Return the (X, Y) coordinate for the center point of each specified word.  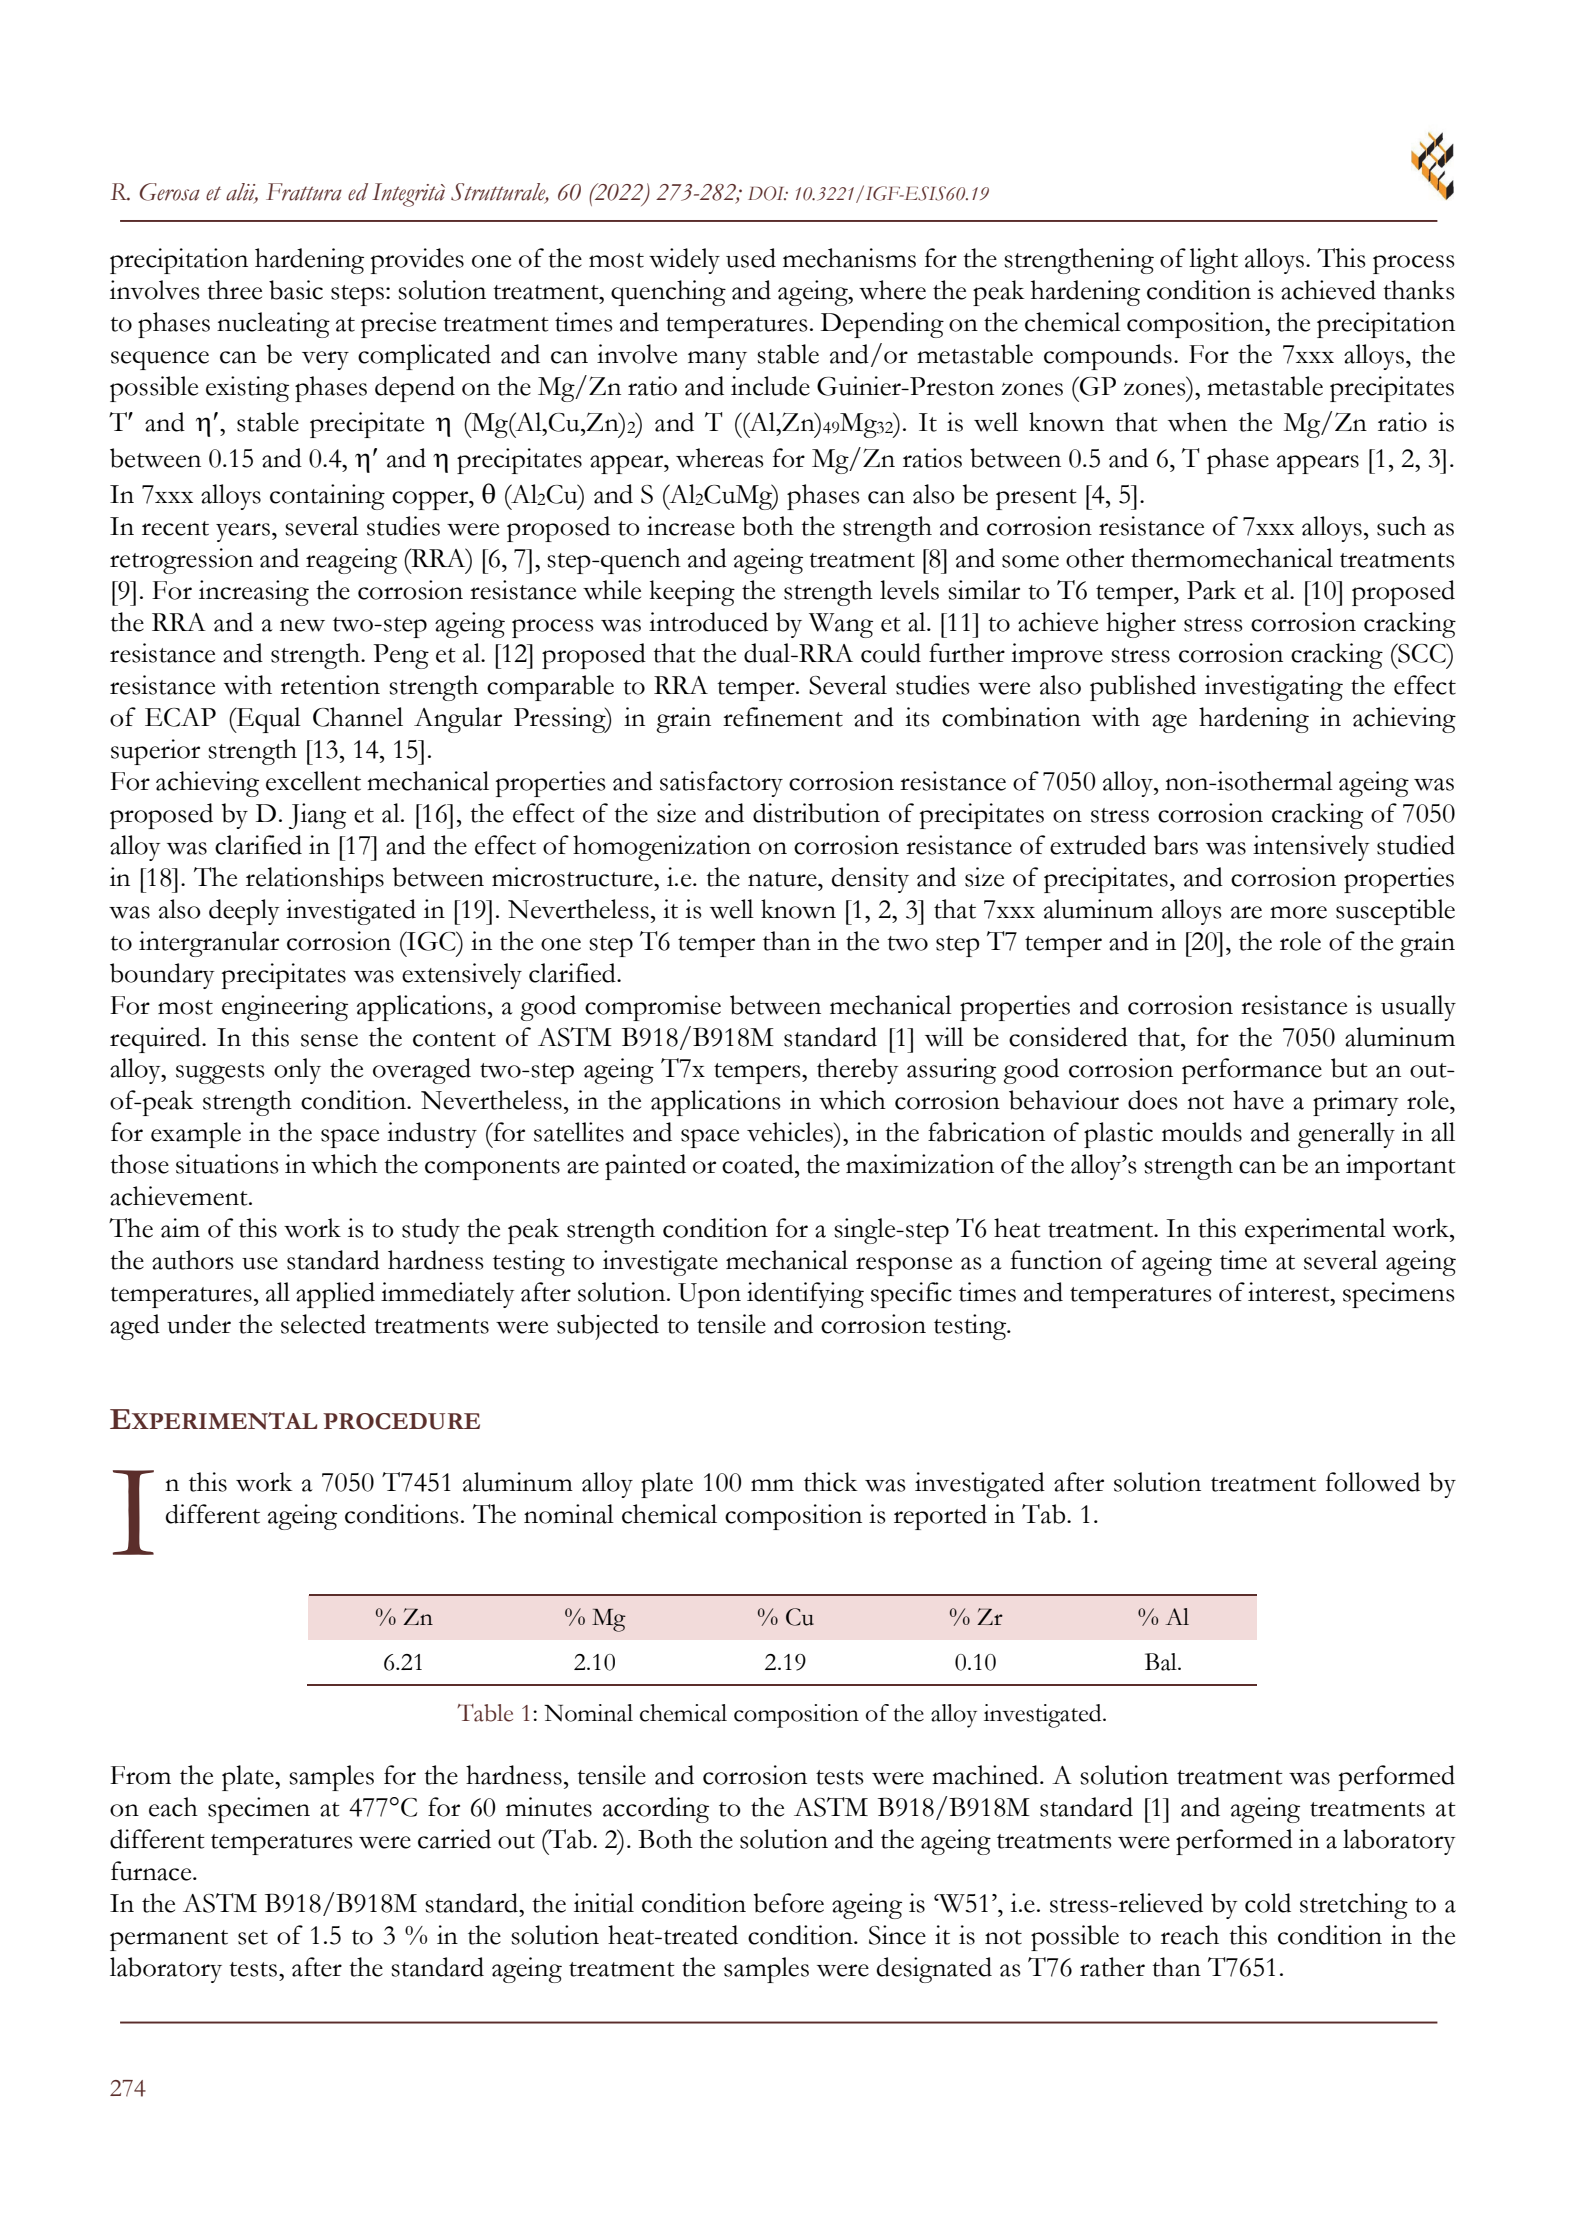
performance (1252, 1071)
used (751, 258)
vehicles (791, 1132)
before (788, 1903)
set (253, 1937)
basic (296, 290)
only (297, 1071)
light (1213, 261)
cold (1268, 1903)
